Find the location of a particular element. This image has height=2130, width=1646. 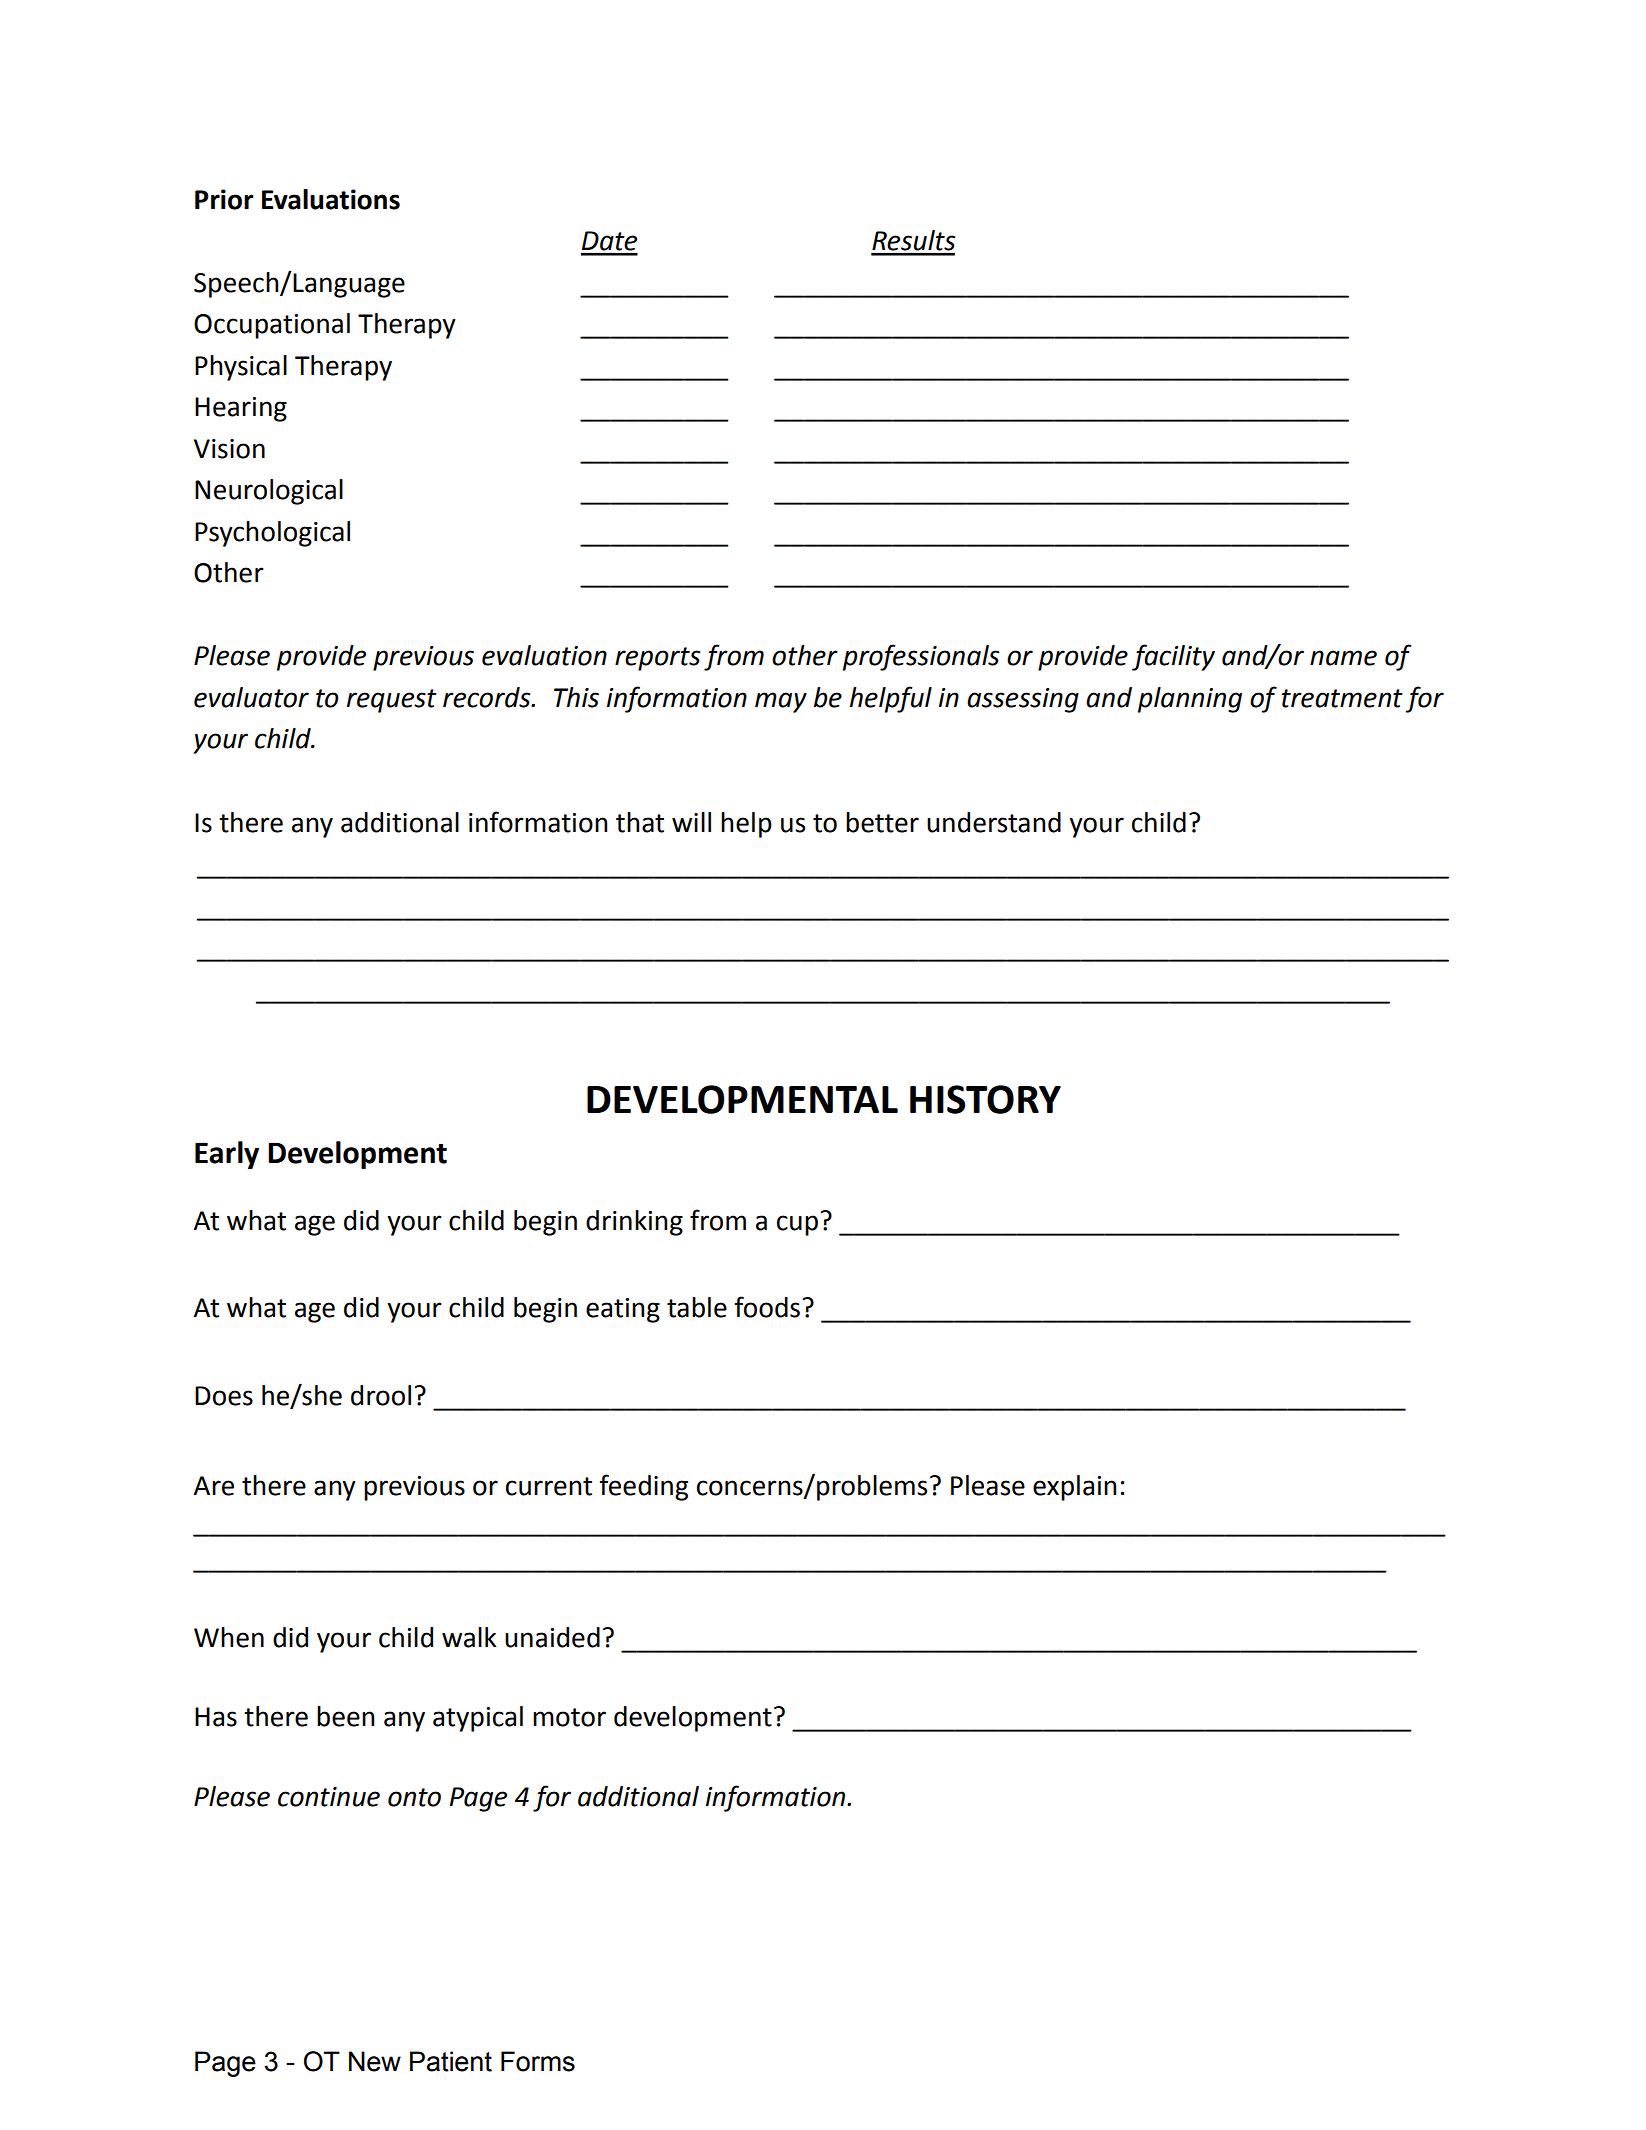

New is located at coordinates (375, 2061).
